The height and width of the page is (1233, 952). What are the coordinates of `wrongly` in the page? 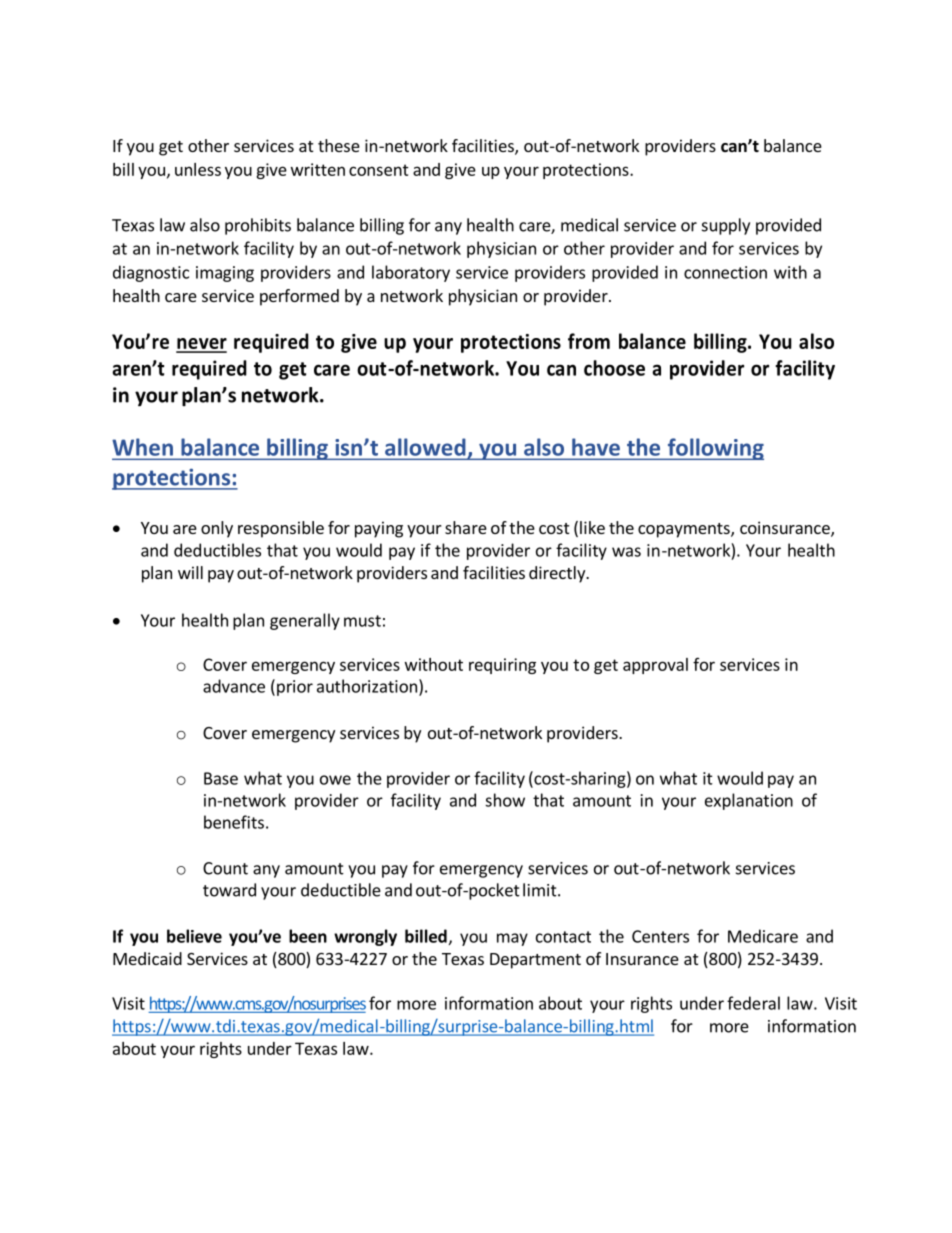 It's located at (365, 937).
